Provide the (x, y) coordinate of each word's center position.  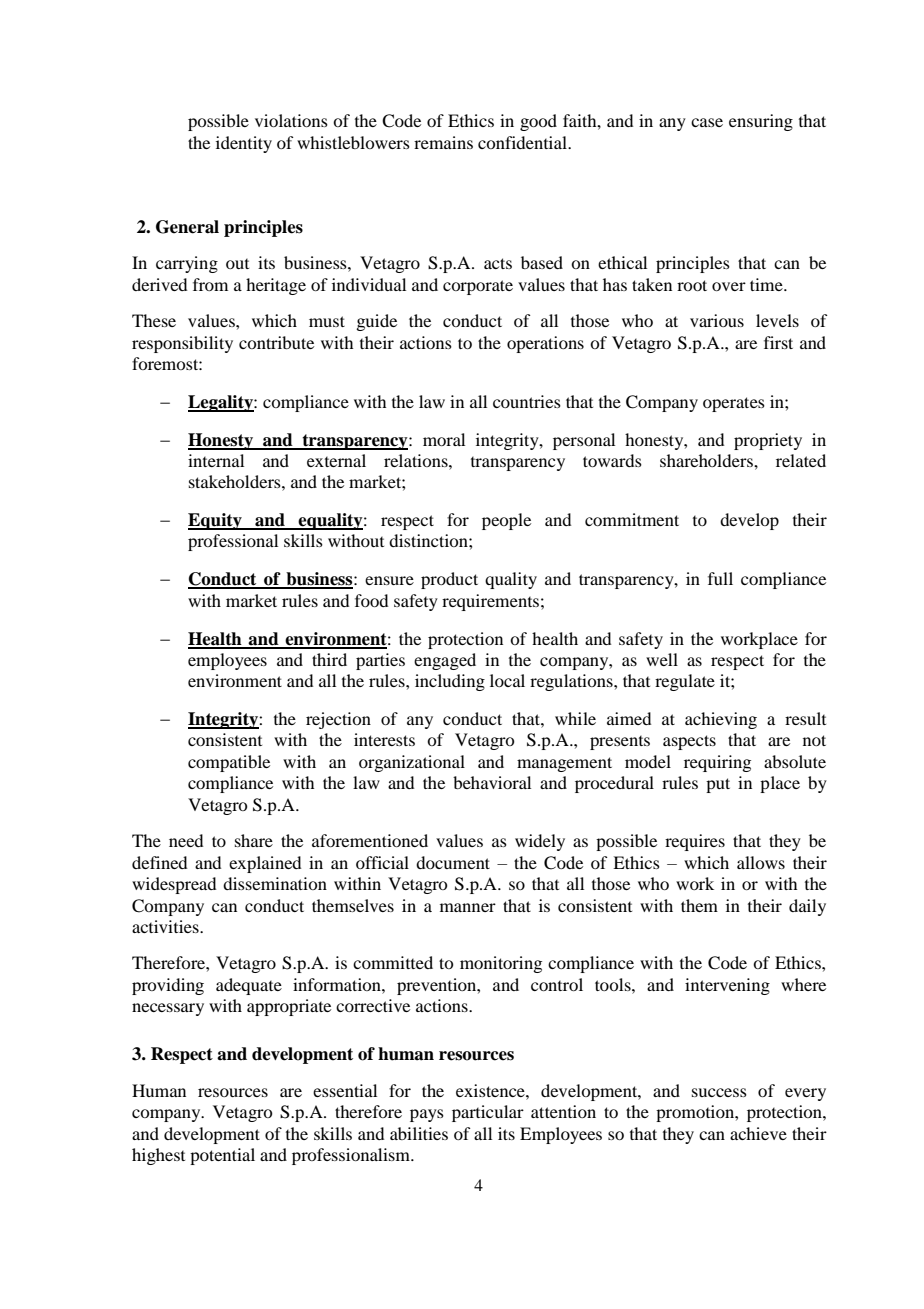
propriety (768, 441)
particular (488, 1113)
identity (244, 144)
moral (444, 439)
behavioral (492, 782)
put (718, 785)
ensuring (761, 122)
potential (222, 1156)
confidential (523, 142)
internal (216, 460)
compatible (229, 763)
